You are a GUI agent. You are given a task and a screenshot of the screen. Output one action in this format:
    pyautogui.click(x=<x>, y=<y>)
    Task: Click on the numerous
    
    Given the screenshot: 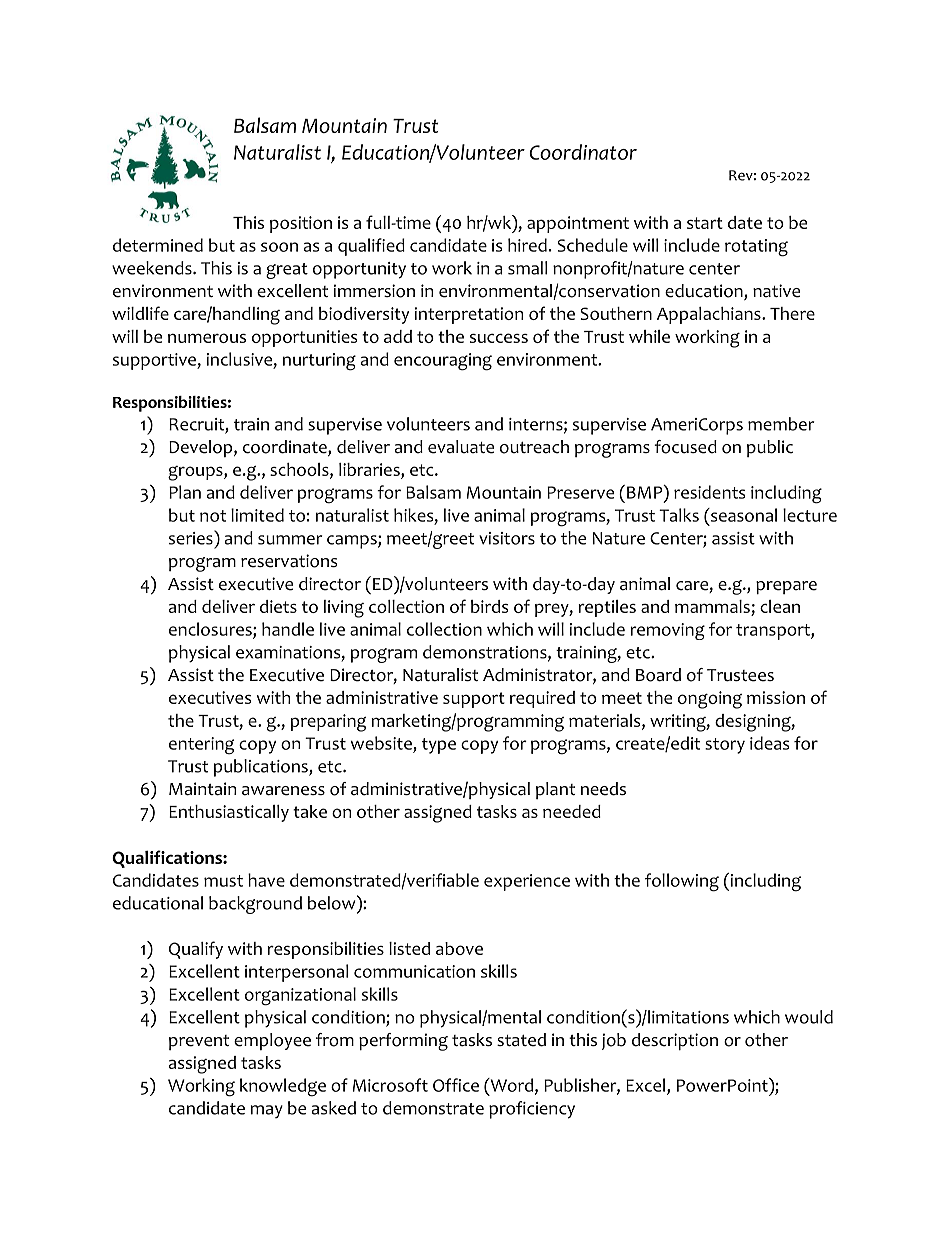 What is the action you would take?
    pyautogui.click(x=207, y=338)
